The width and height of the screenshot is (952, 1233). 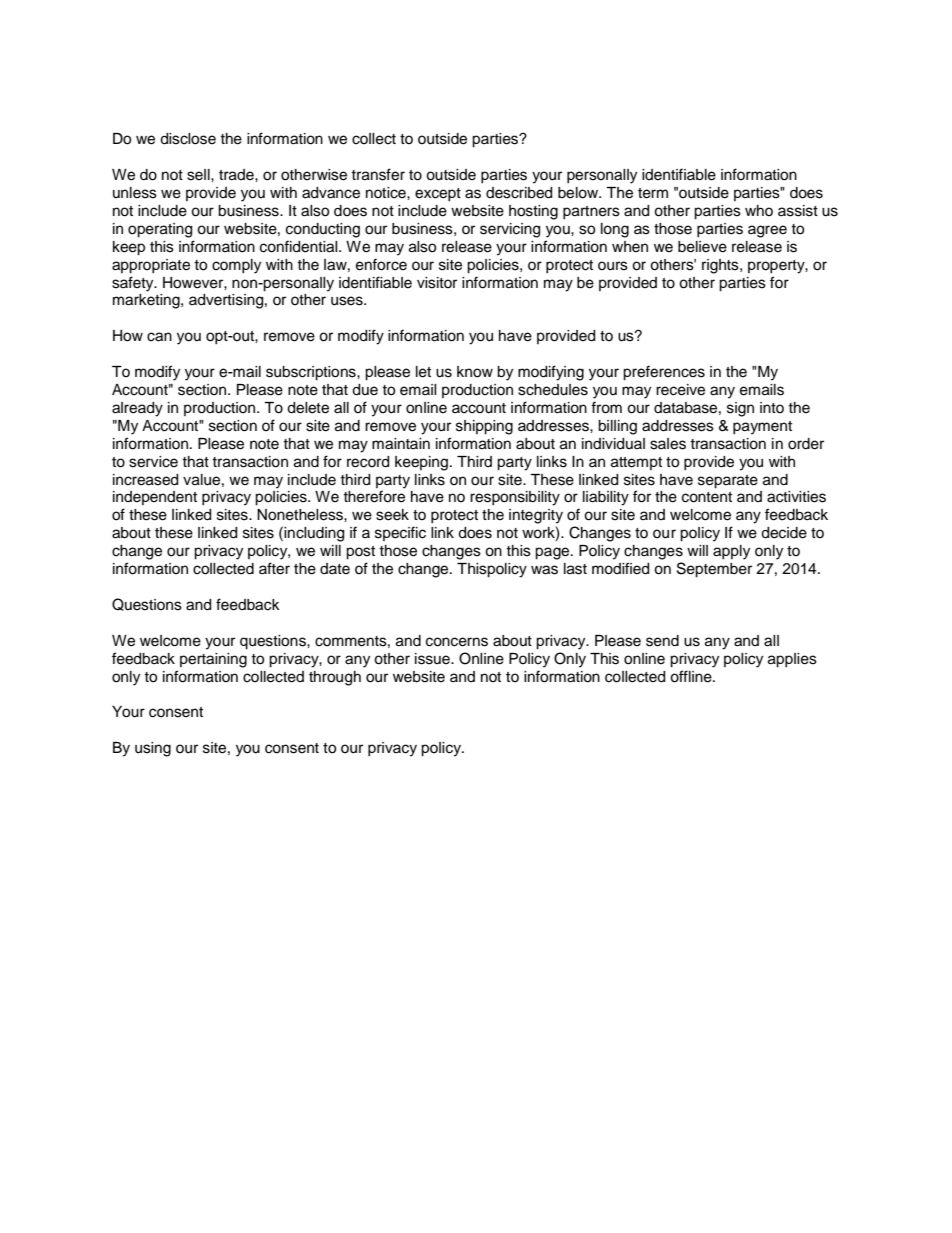 I want to click on after, so click(x=274, y=568).
